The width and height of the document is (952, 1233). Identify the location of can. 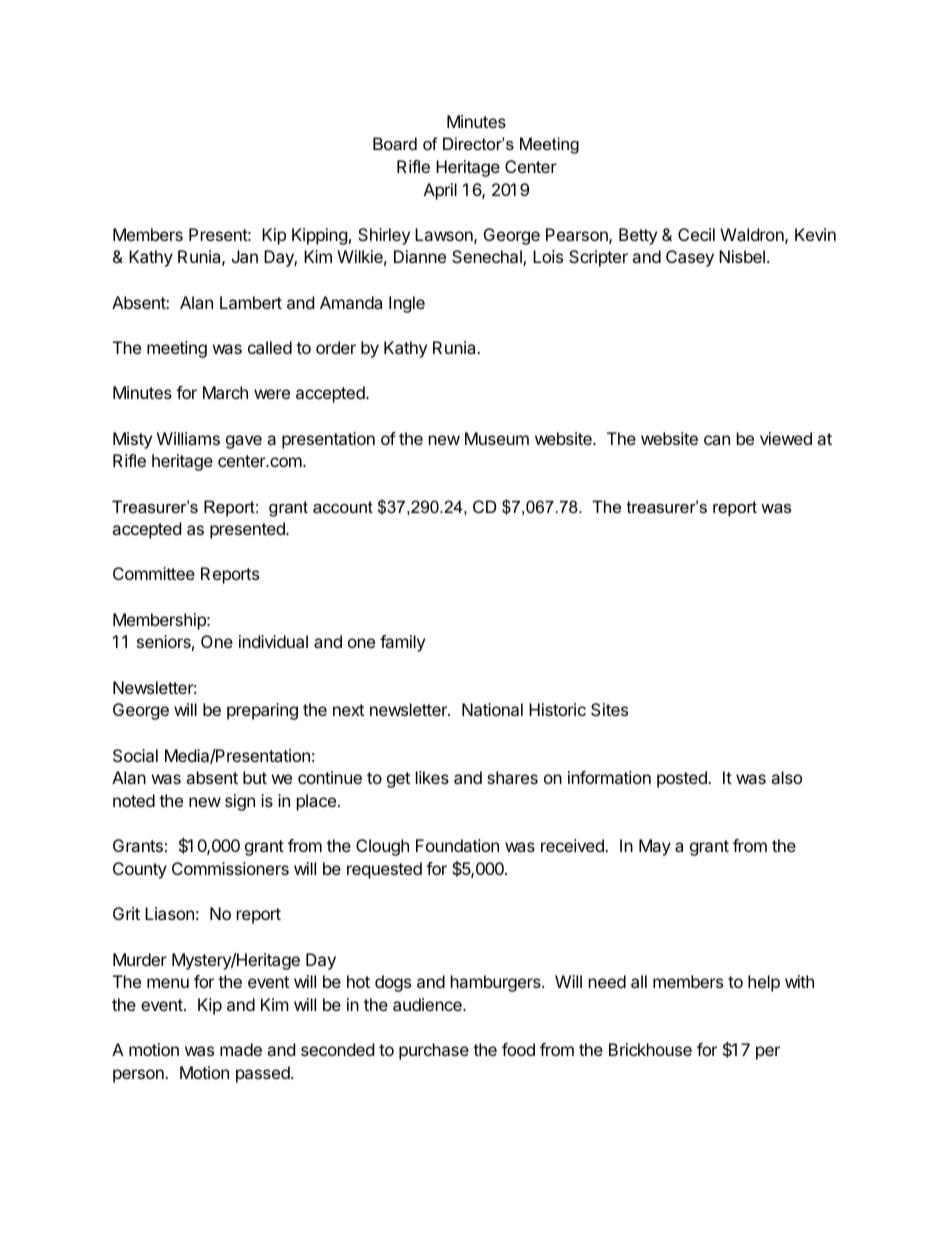
(717, 440).
